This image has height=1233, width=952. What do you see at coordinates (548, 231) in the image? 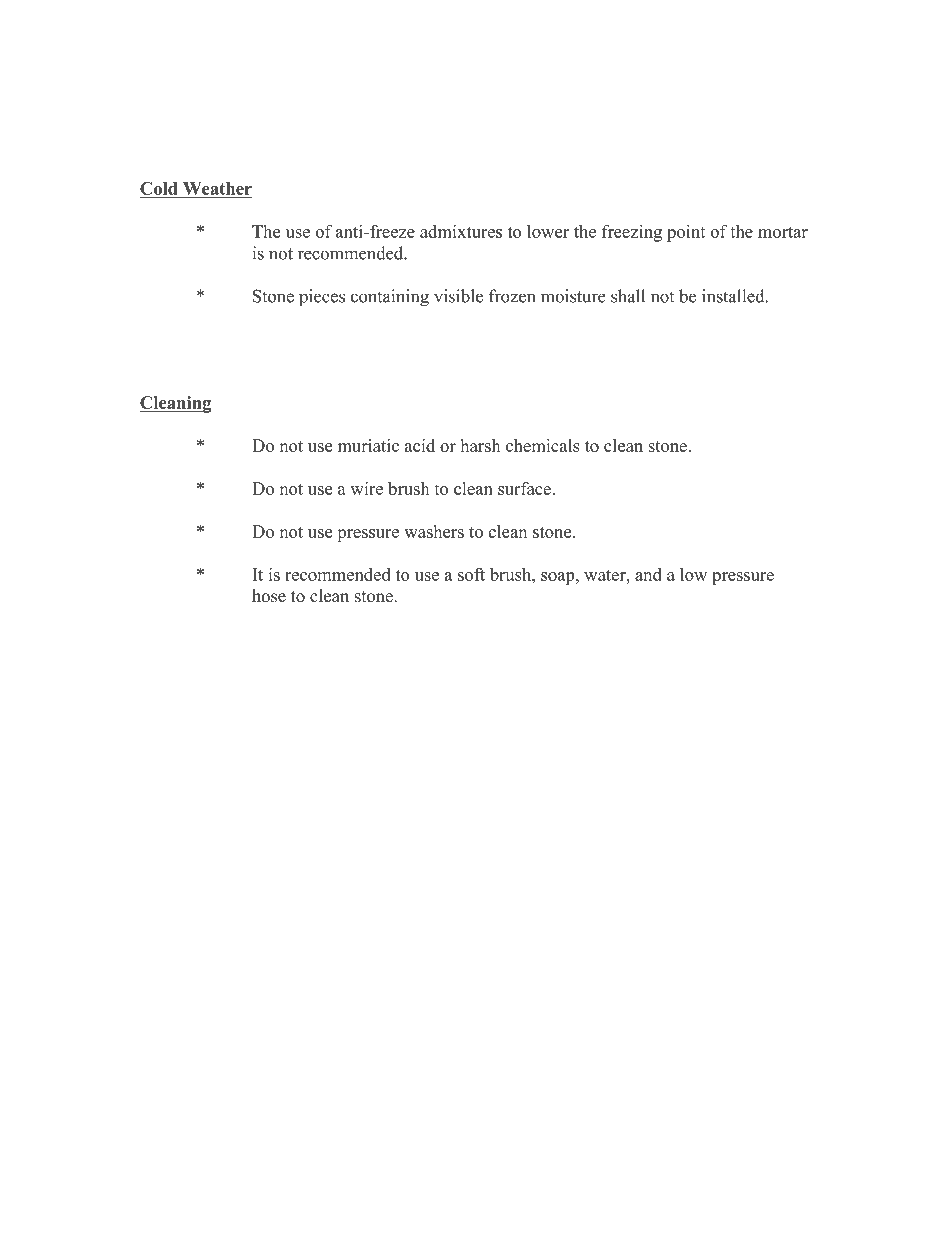
I see `lower` at bounding box center [548, 231].
